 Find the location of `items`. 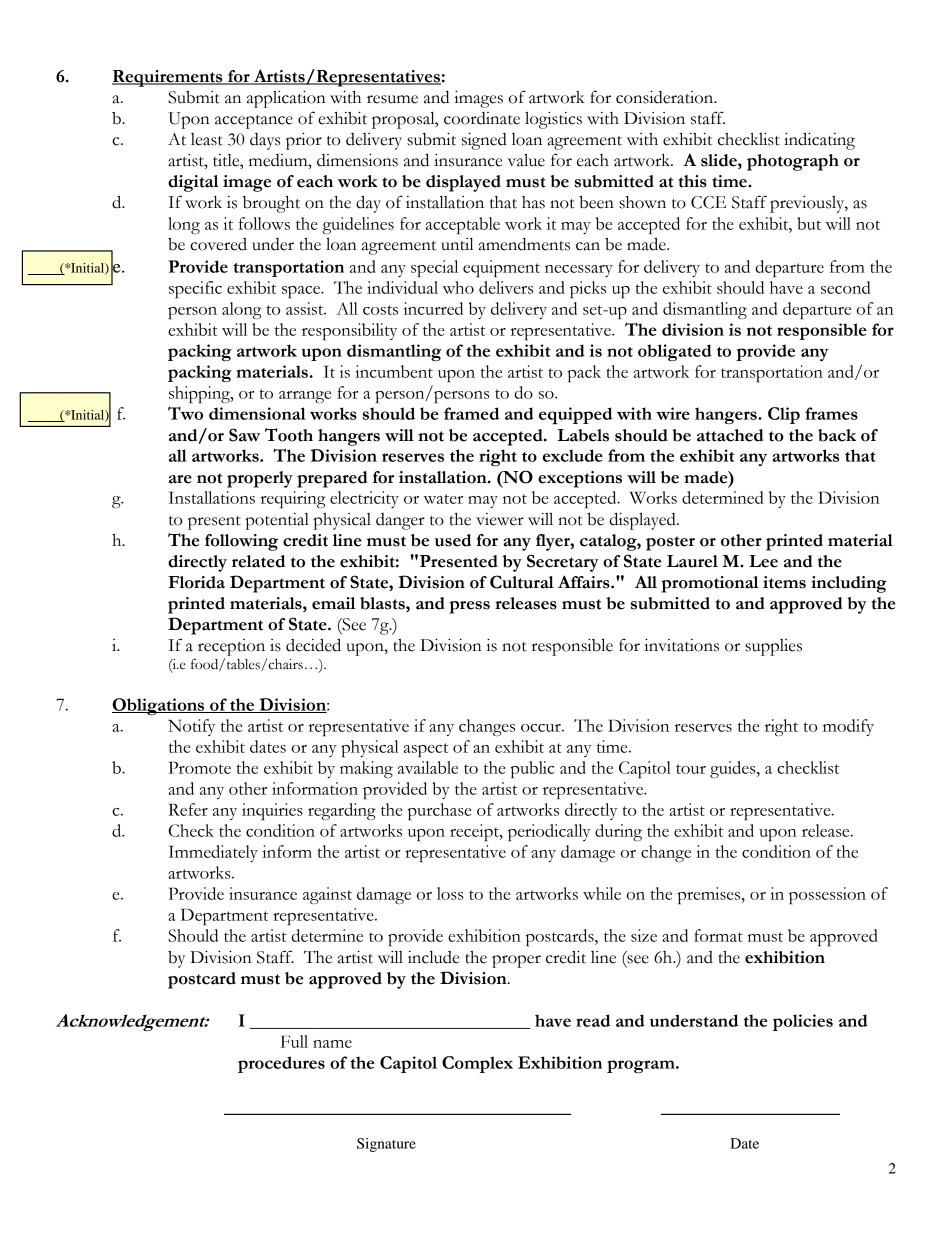

items is located at coordinates (784, 582).
